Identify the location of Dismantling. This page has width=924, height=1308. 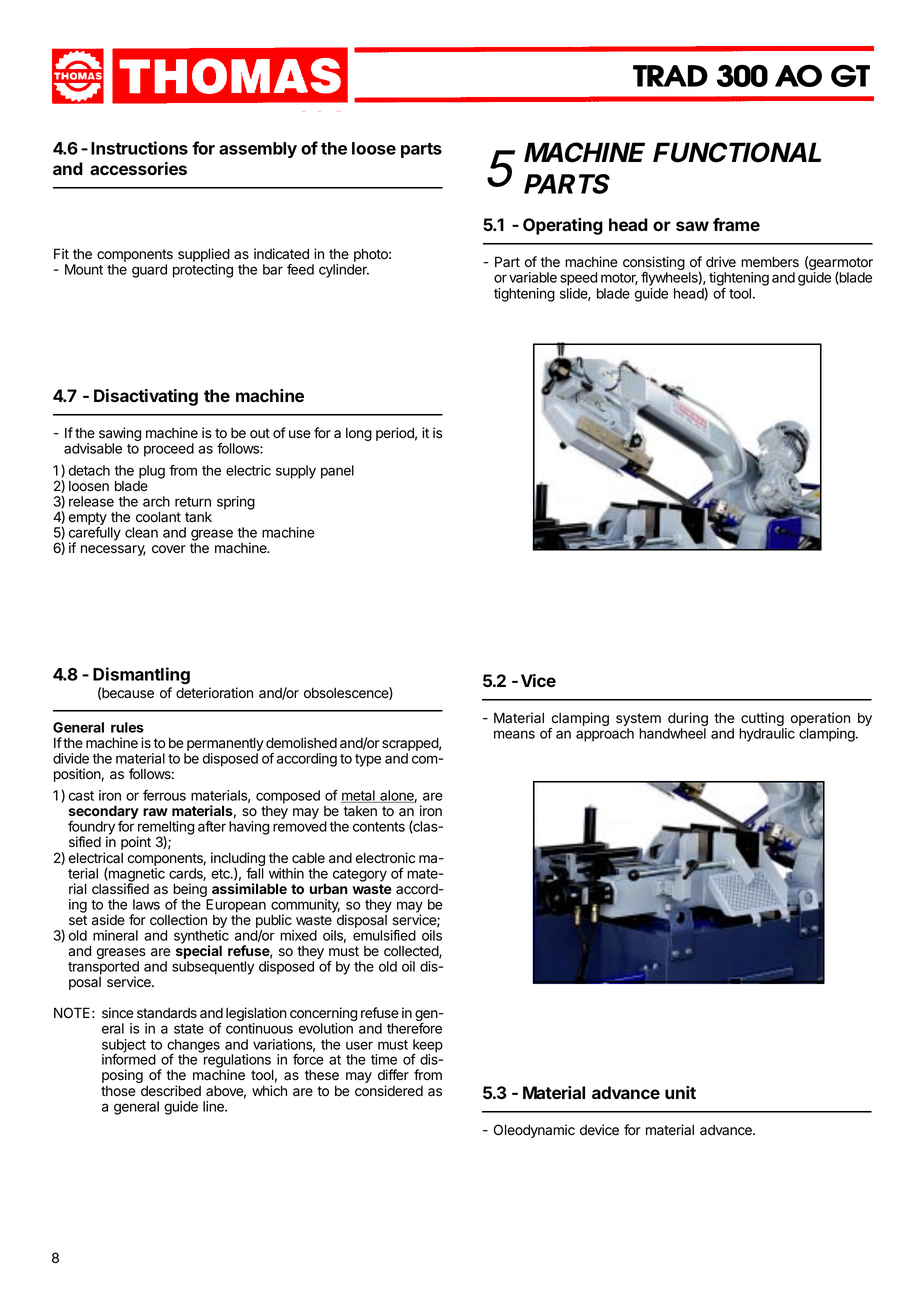
(141, 675).
